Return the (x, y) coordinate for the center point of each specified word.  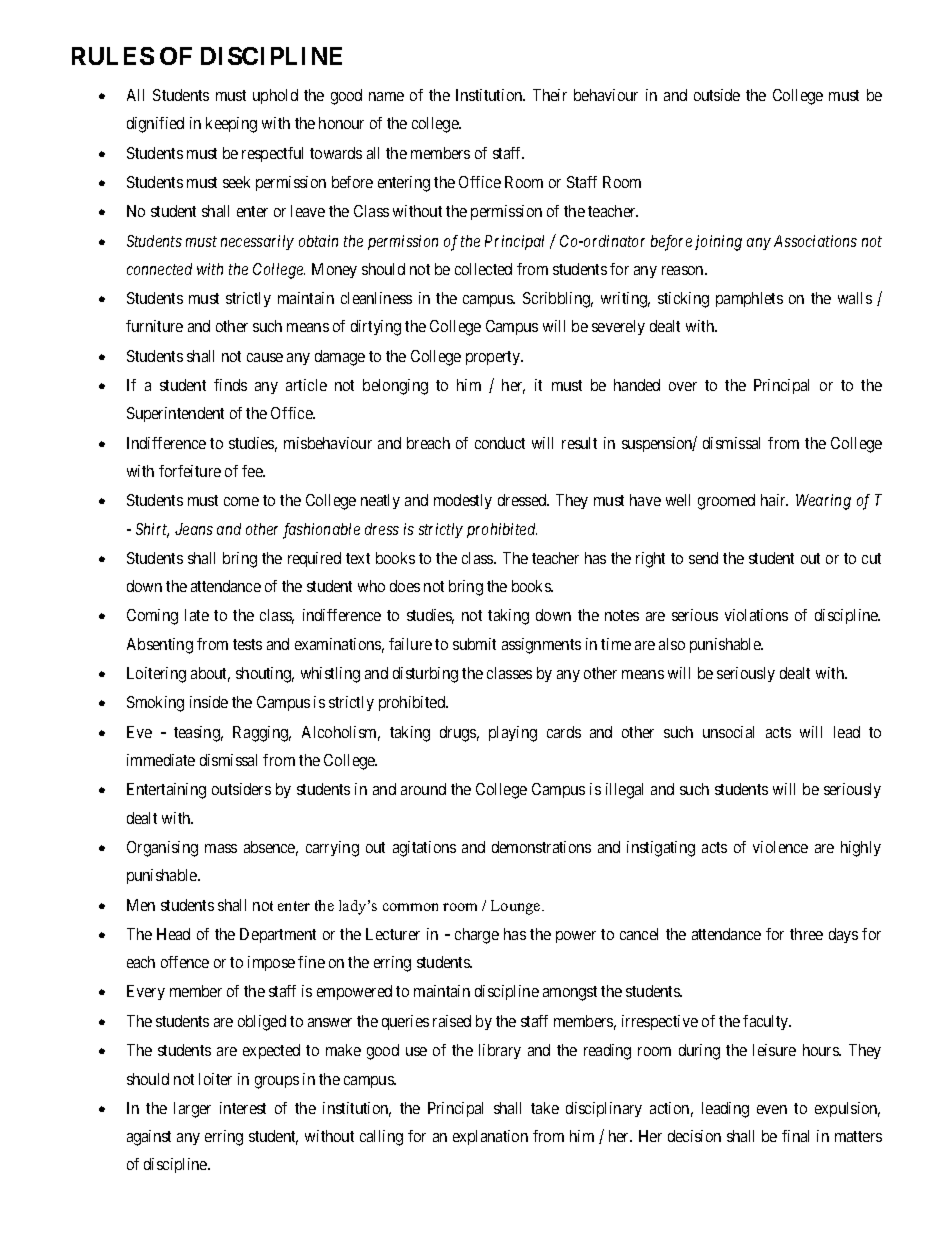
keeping (231, 125)
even (772, 1109)
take (545, 1108)
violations (756, 615)
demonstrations (541, 847)
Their (550, 95)
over (683, 386)
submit (474, 644)
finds (230, 385)
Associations (815, 241)
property (494, 358)
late (197, 615)
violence (780, 847)
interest (243, 1108)
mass (221, 848)
